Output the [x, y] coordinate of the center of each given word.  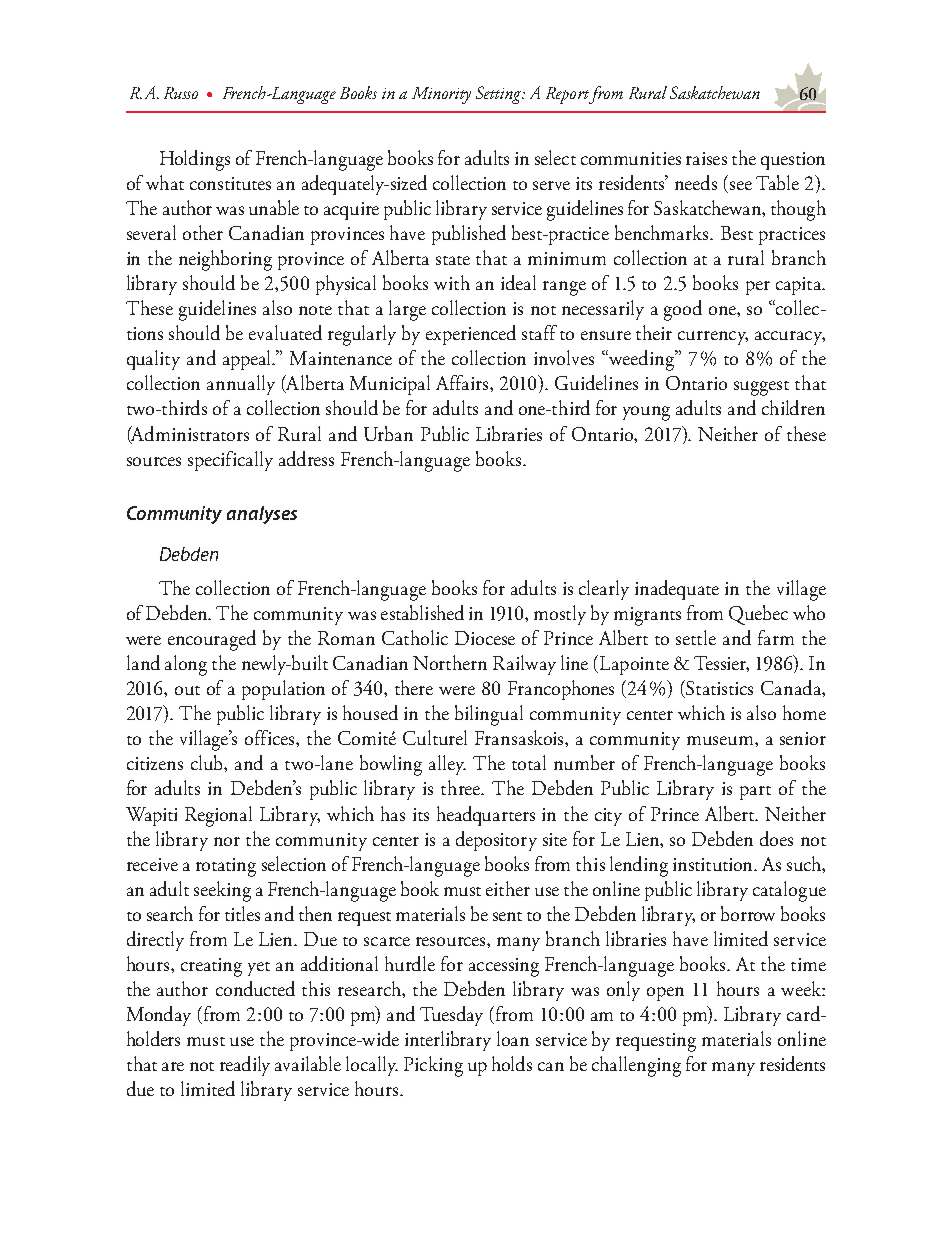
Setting [500, 95]
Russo [181, 93]
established [422, 612]
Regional [218, 816]
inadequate [677, 590]
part [755, 793]
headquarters [486, 816]
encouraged [212, 640]
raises [706, 158]
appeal [249, 360]
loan [513, 1038]
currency [713, 338]
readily [245, 1066]
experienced [471, 335]
